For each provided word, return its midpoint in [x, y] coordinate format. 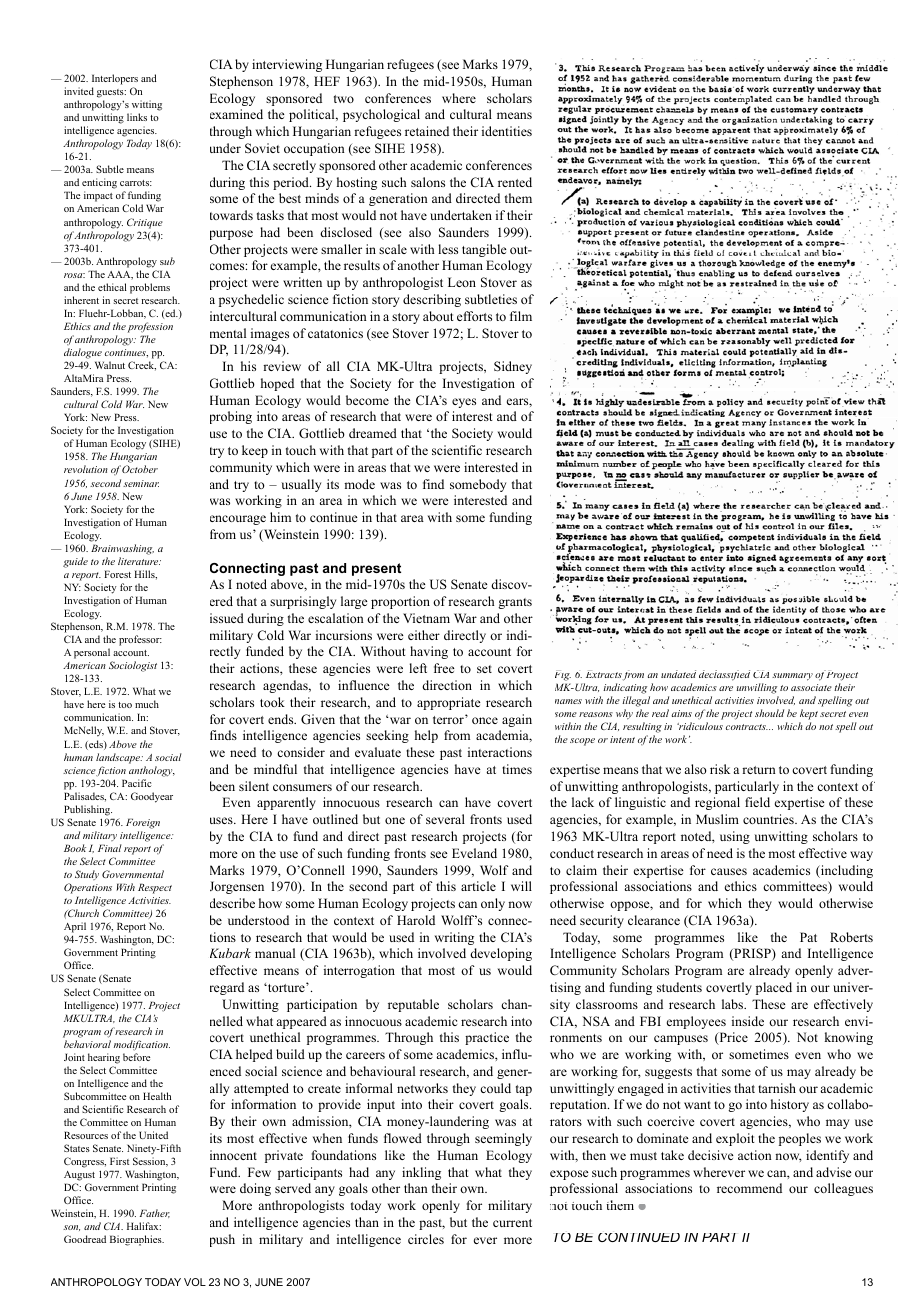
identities [507, 131]
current [512, 1223]
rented [515, 182]
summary [792, 677]
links [137, 117]
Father [155, 1213]
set [484, 669]
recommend [749, 1188]
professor [140, 640]
